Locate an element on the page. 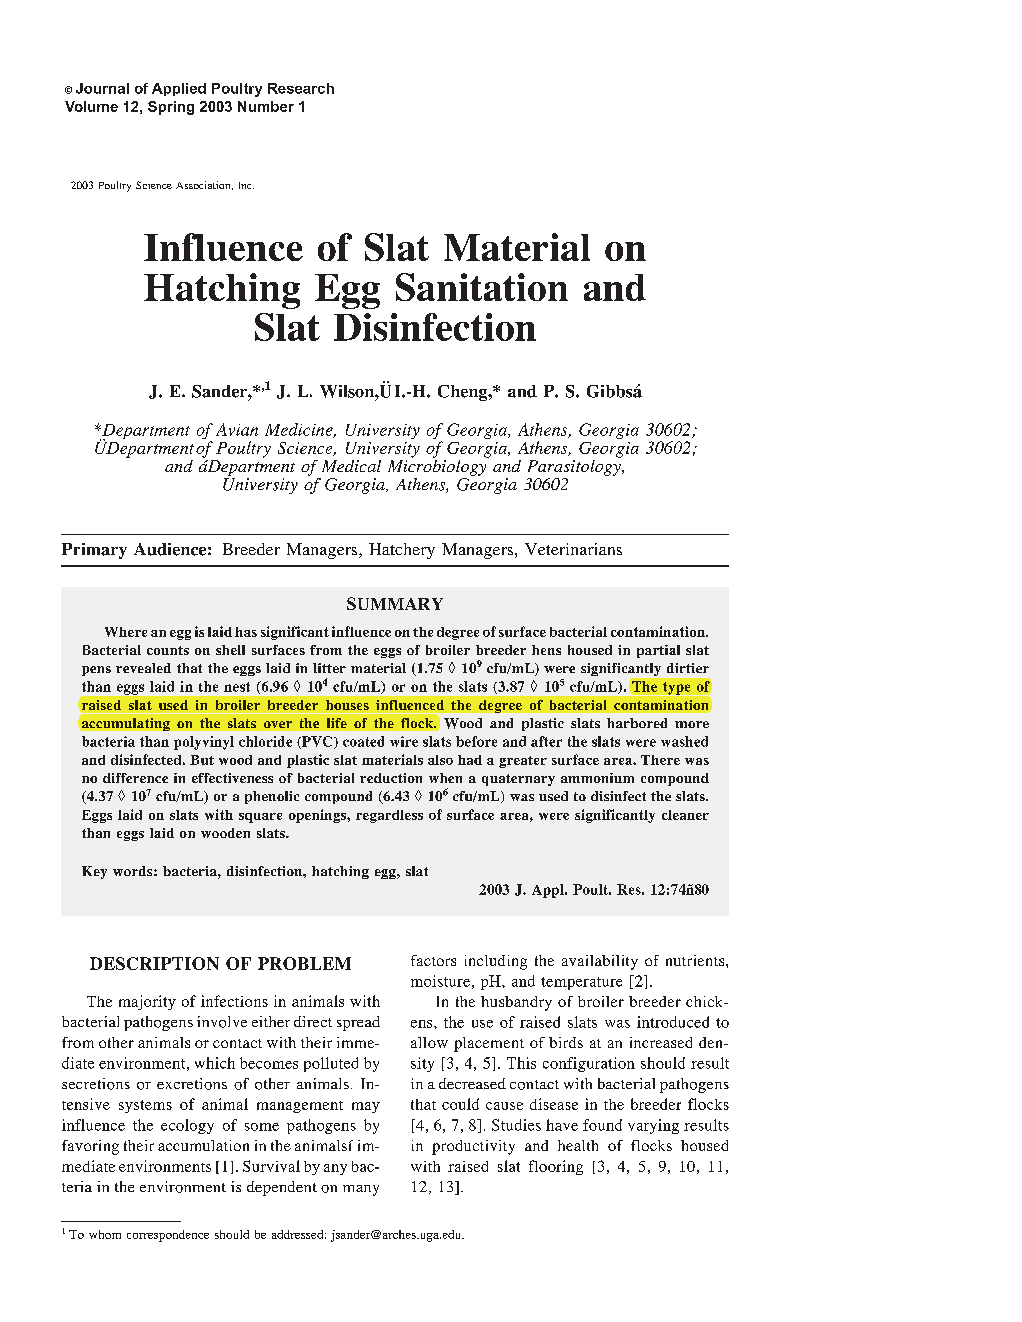 The width and height of the document is (1022, 1322). Research is located at coordinates (301, 88).
